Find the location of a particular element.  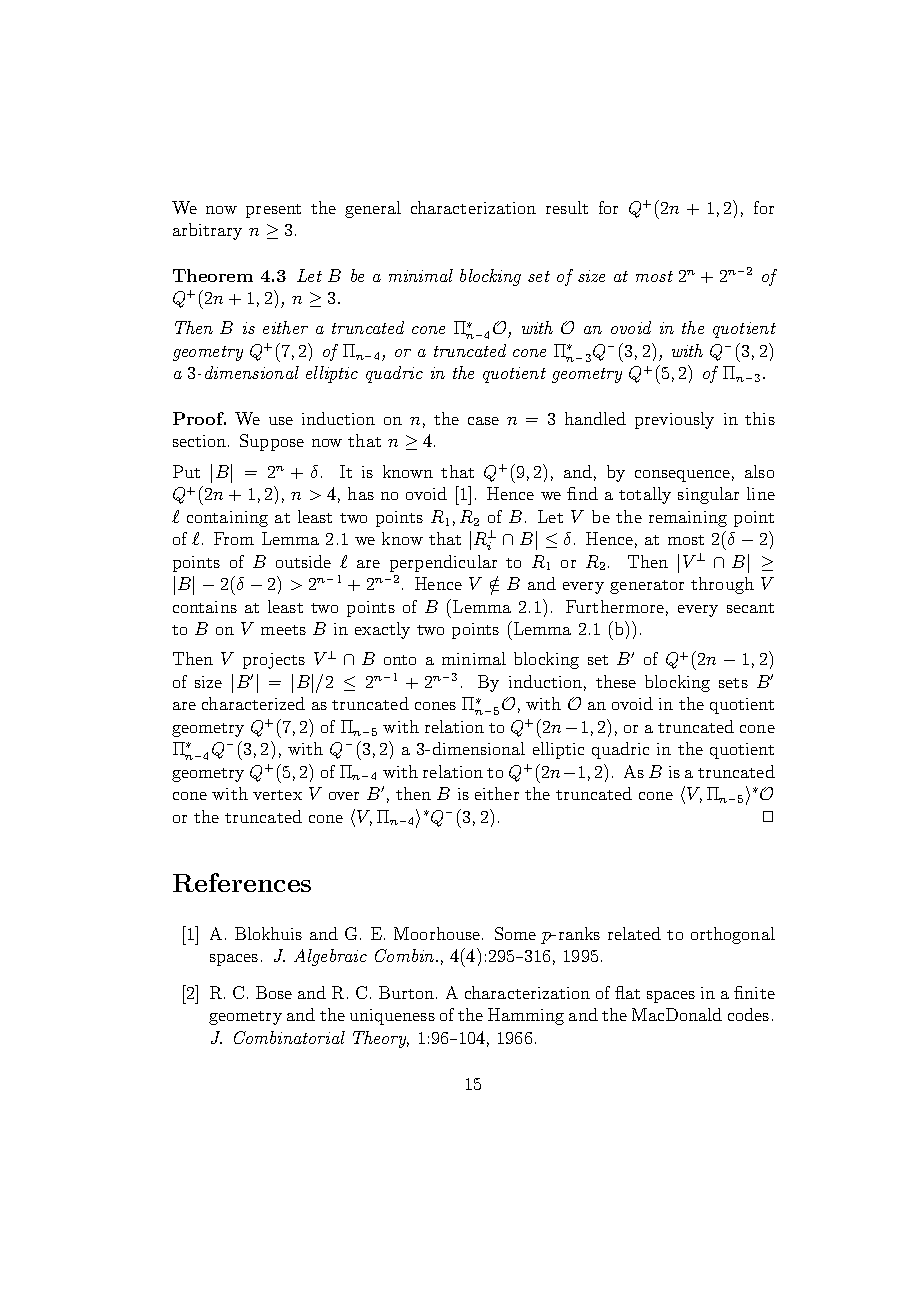

Bose is located at coordinates (274, 992).
